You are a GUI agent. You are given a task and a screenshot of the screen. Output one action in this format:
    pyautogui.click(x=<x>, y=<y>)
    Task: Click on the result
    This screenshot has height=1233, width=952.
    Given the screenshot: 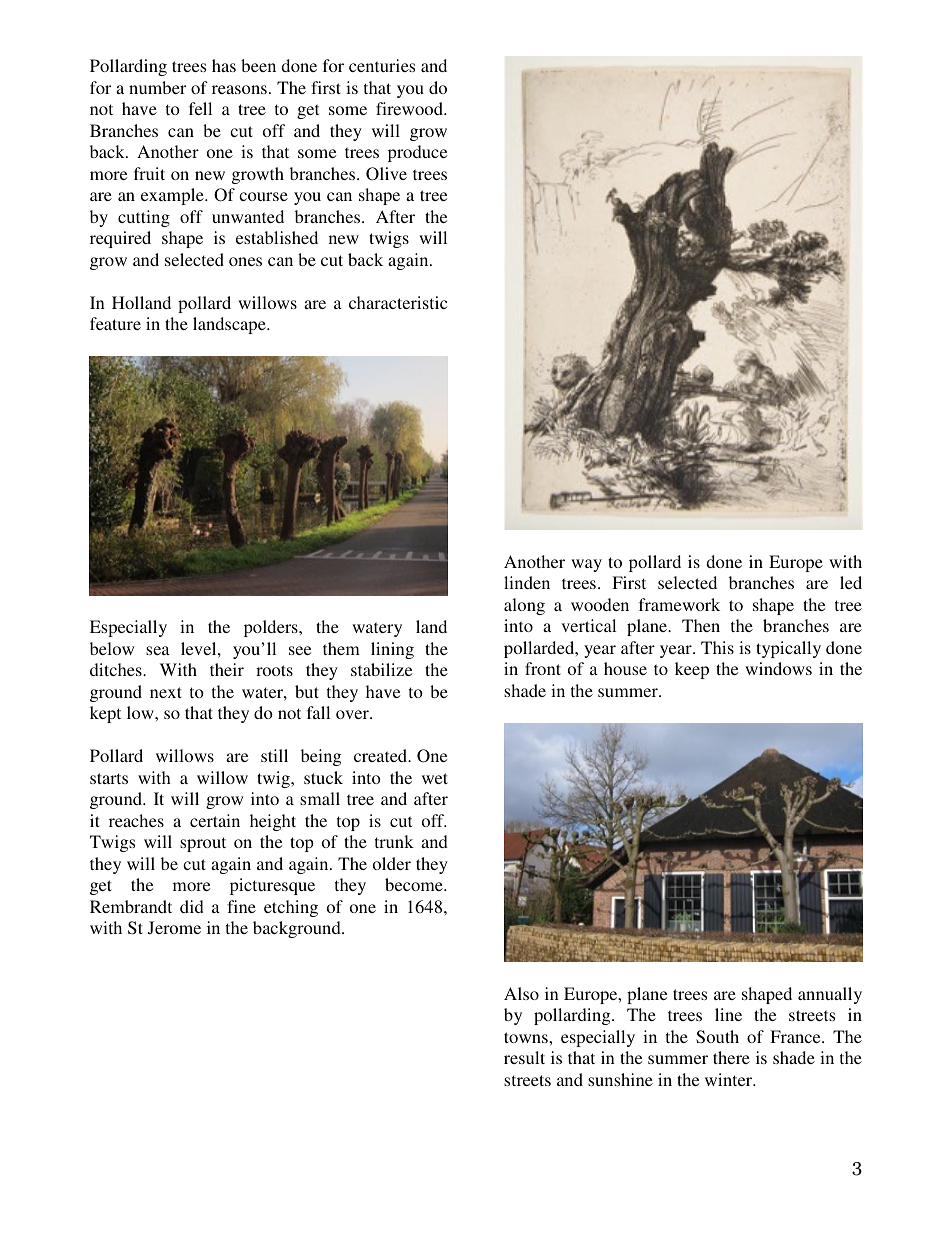 What is the action you would take?
    pyautogui.click(x=524, y=1057)
